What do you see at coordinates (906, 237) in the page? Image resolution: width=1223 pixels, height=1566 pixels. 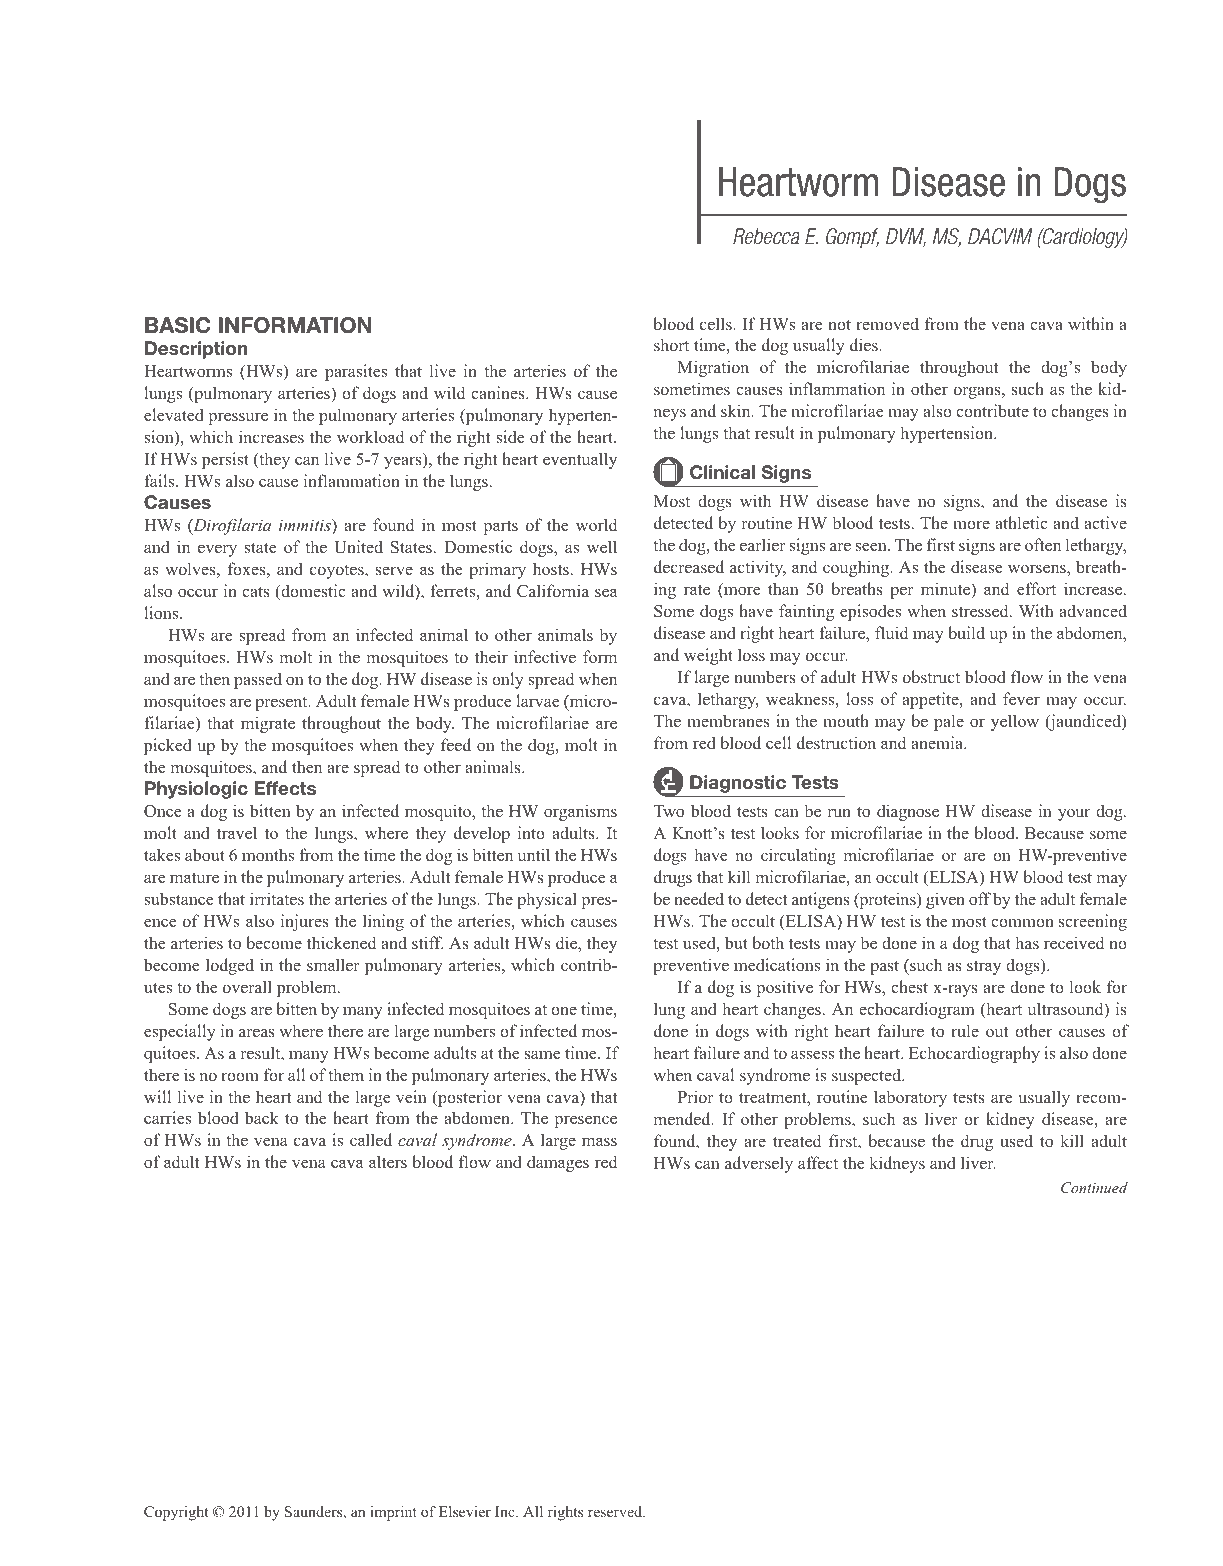 I see `DVM` at bounding box center [906, 237].
